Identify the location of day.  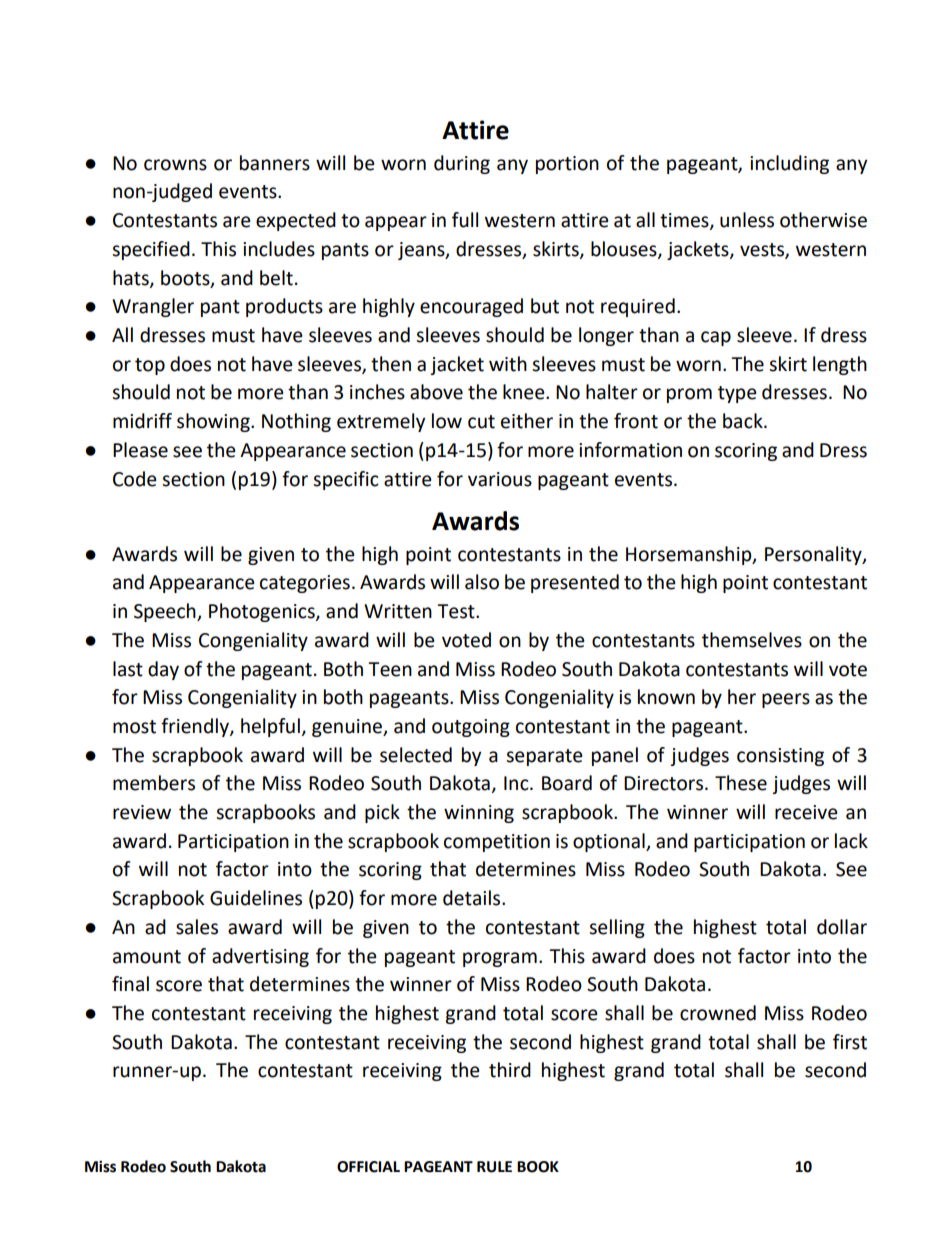
(163, 670).
